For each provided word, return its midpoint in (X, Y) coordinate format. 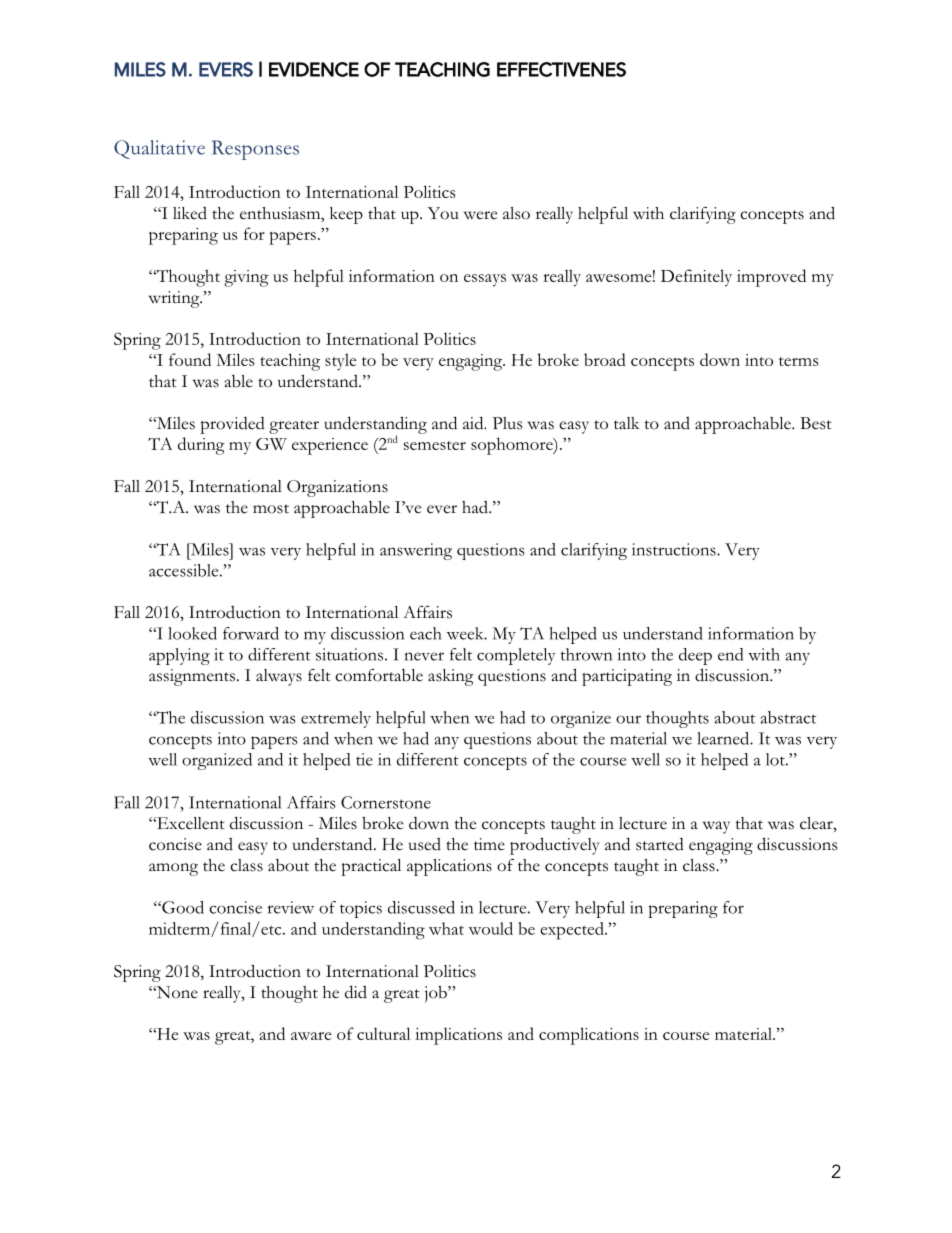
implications (458, 1036)
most (271, 509)
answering (416, 551)
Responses (255, 150)
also (516, 213)
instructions (675, 549)
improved (771, 278)
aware (311, 1036)
